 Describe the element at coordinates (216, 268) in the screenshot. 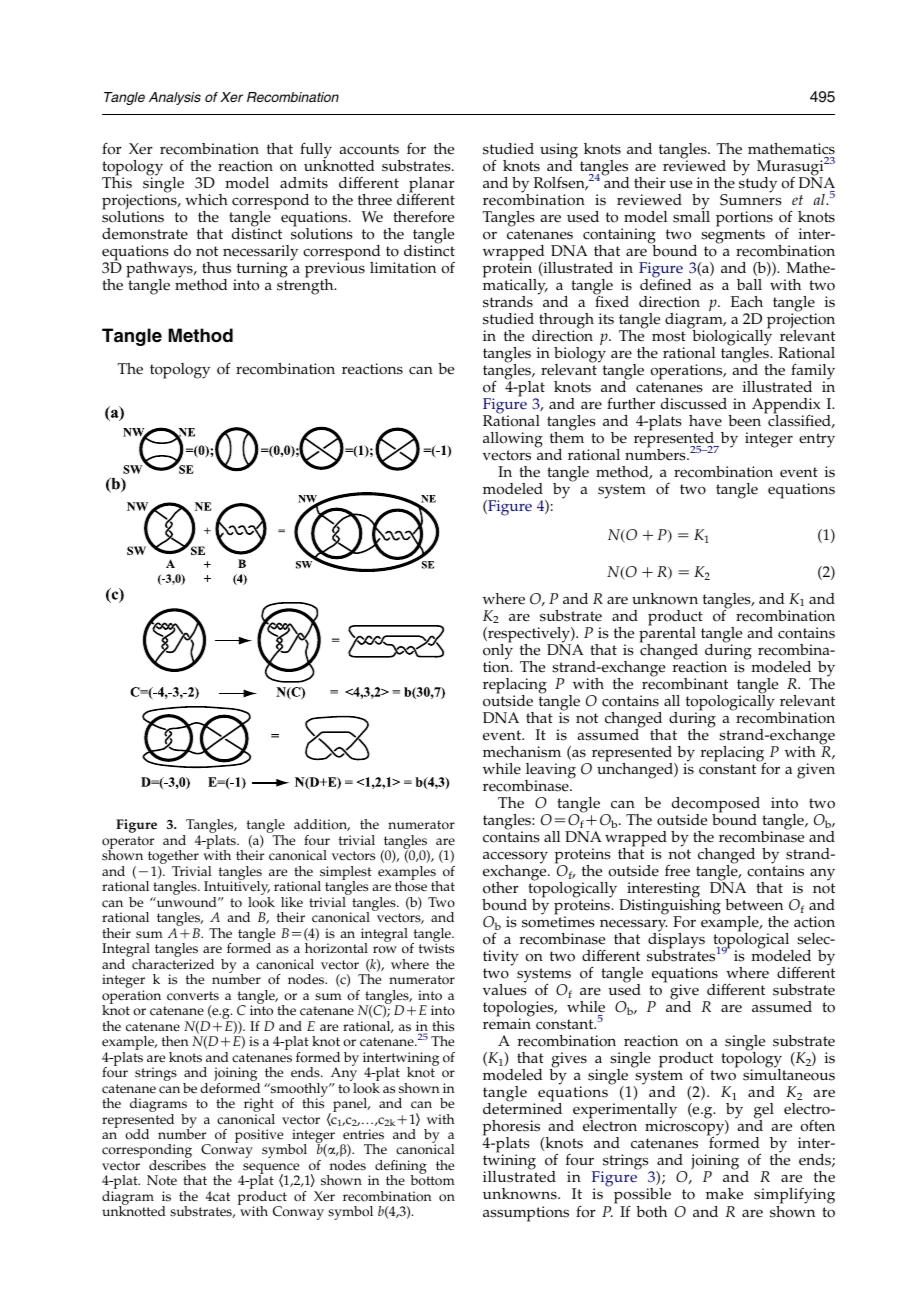

I see `thus` at that location.
